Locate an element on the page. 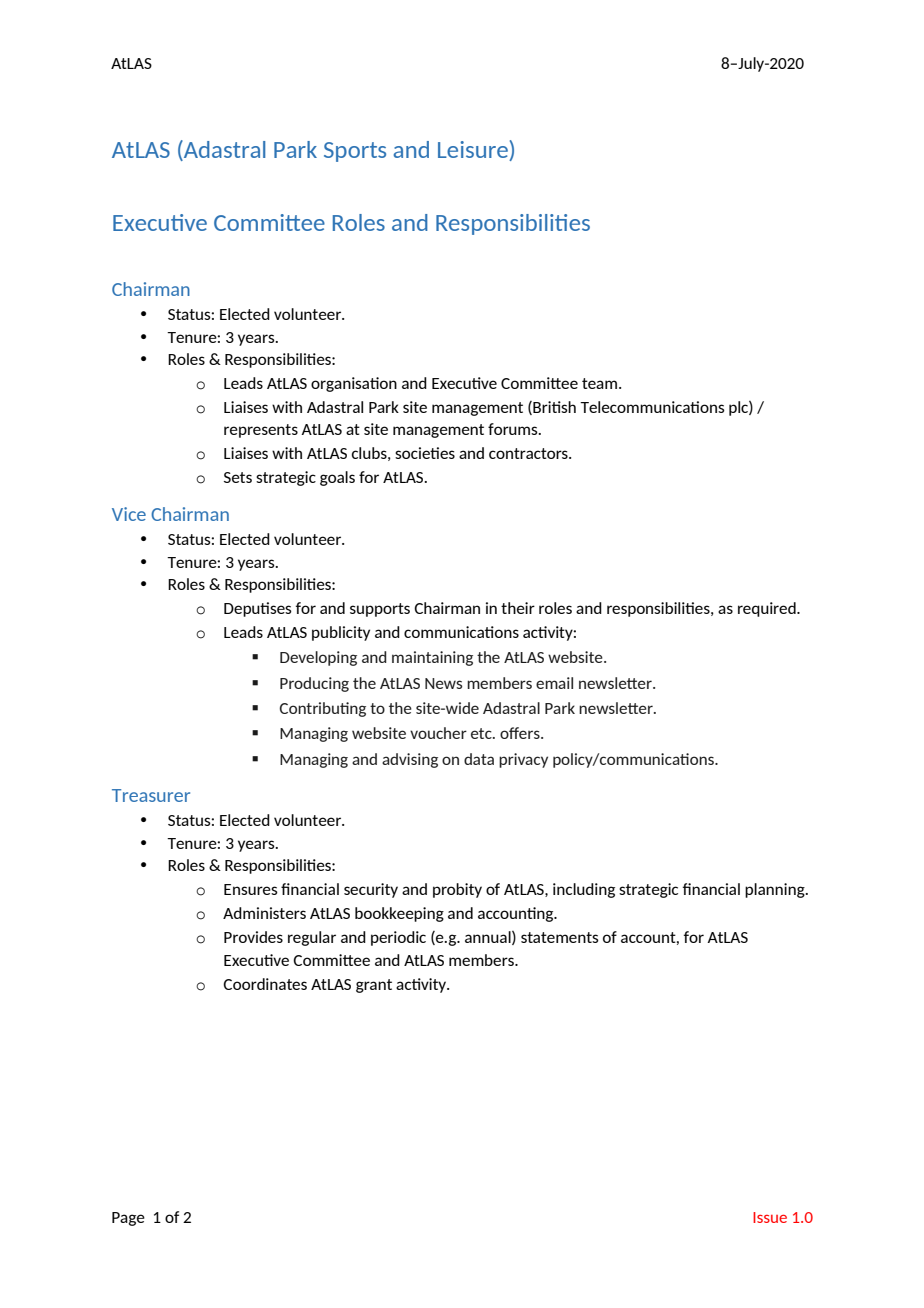 Image resolution: width=924 pixels, height=1308 pixels. Leisure is located at coordinates (473, 149).
